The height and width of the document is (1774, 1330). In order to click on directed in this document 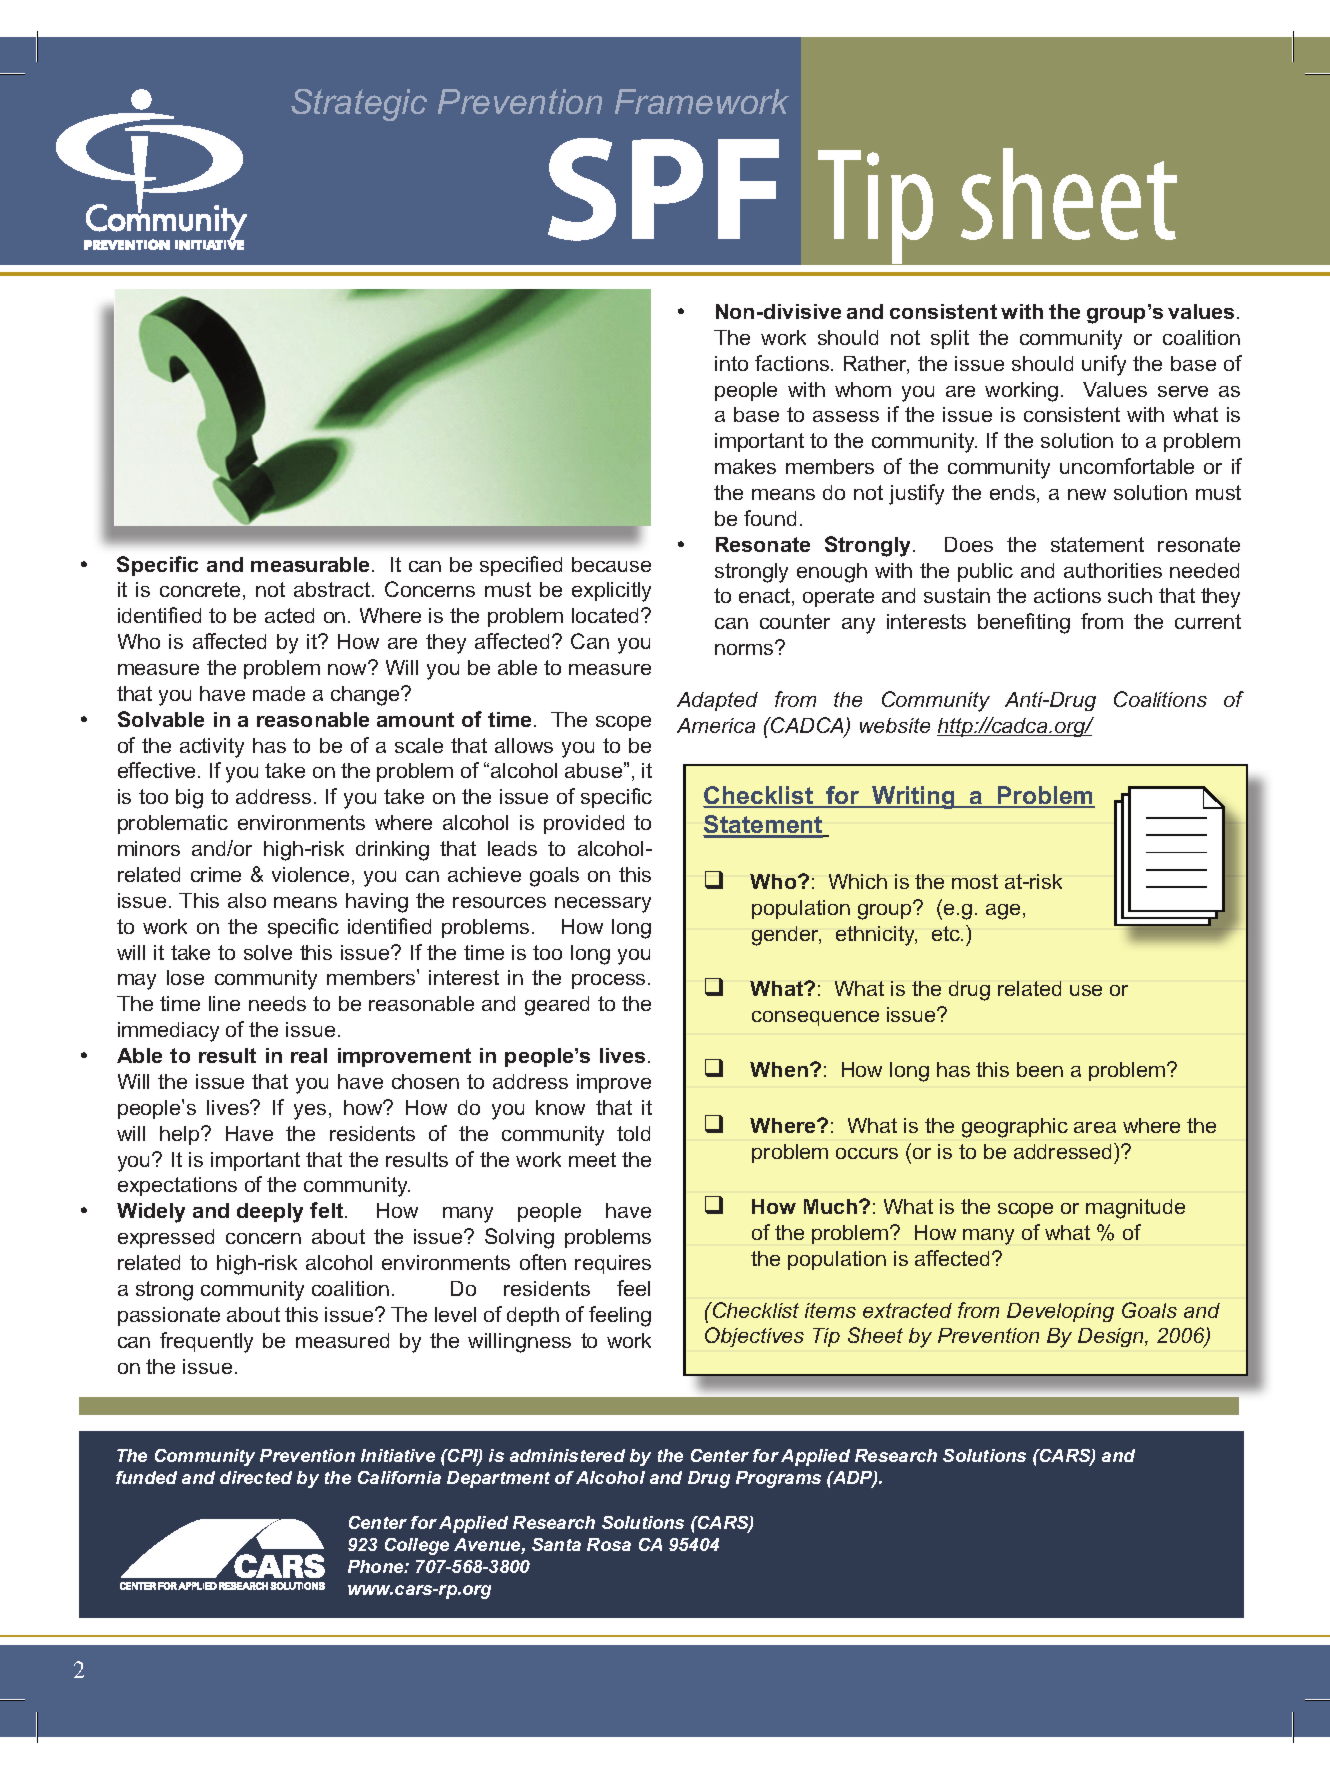, I will do `click(256, 1477)`.
